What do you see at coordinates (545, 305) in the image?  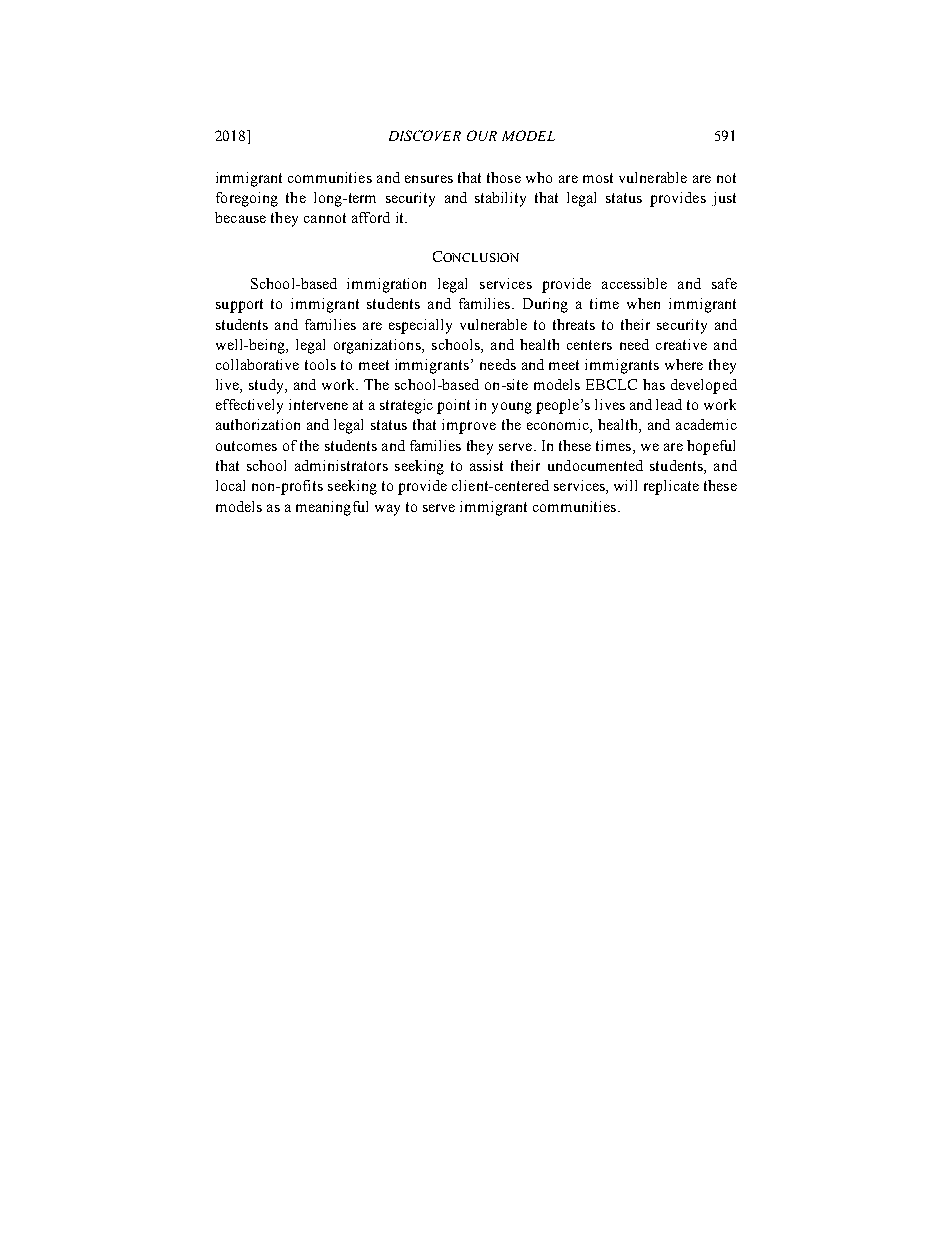 I see `During` at bounding box center [545, 305].
